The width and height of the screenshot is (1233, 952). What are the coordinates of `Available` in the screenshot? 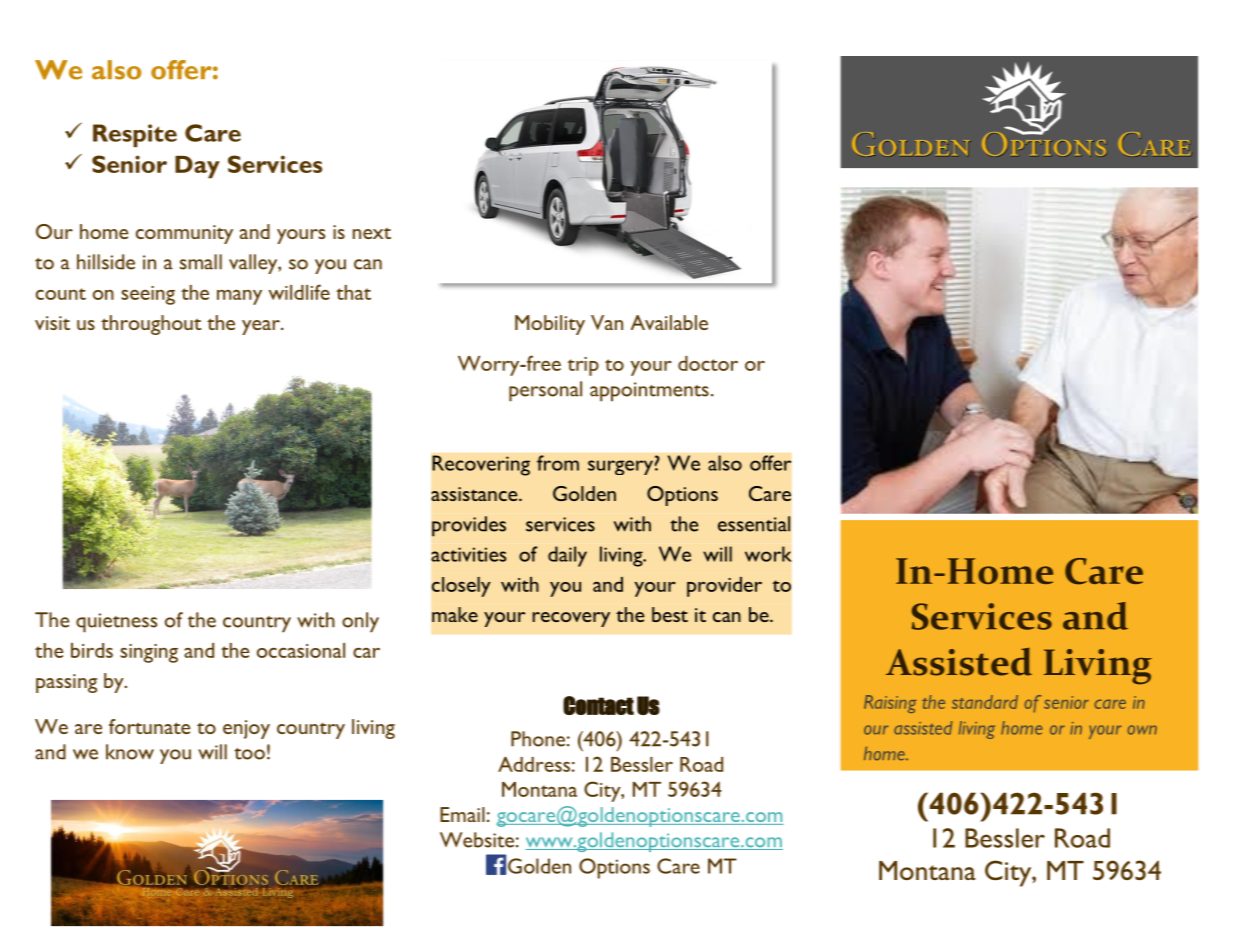 It's located at (669, 322).
